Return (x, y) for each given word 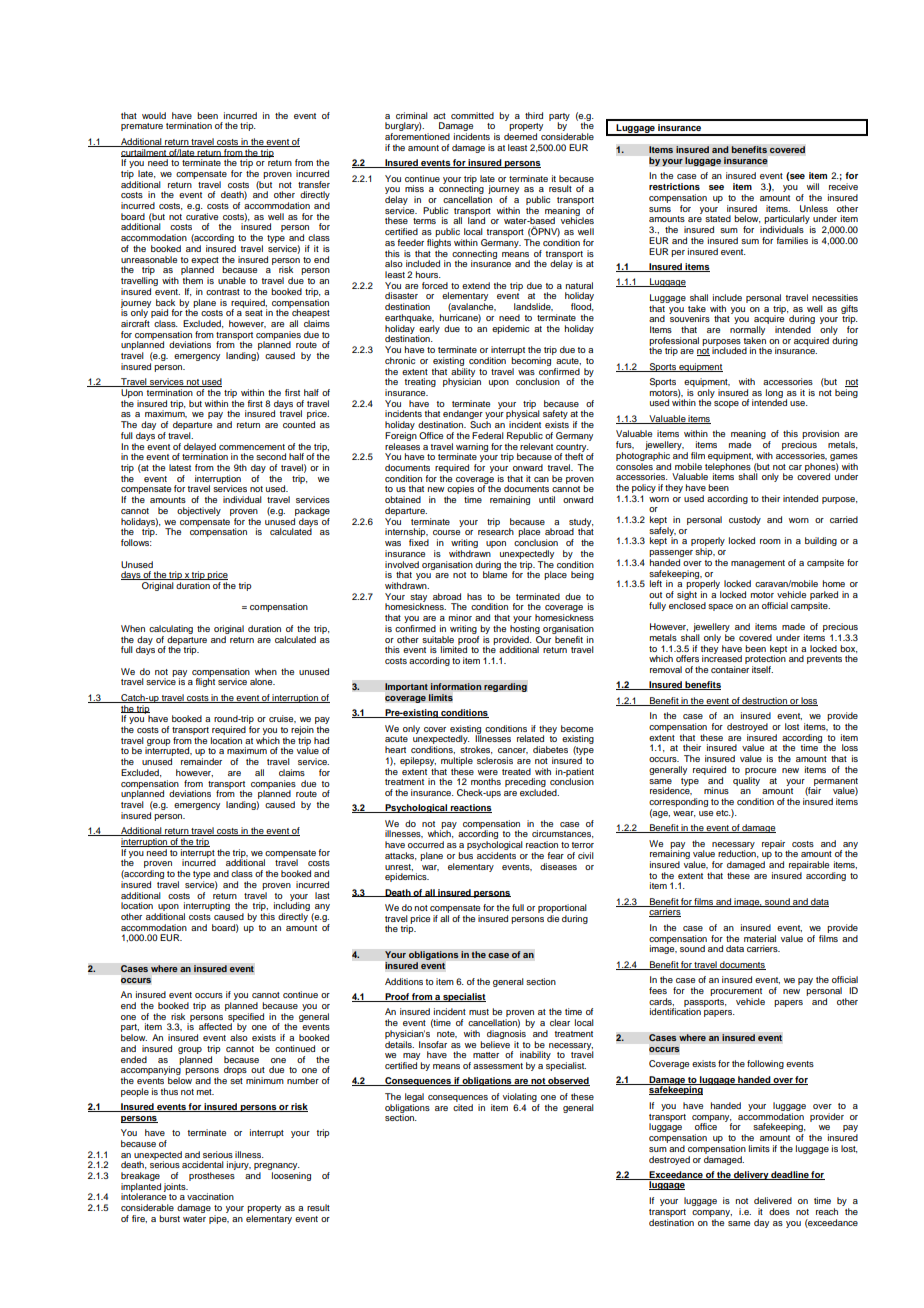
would (154, 115)
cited (463, 1106)
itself (762, 669)
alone (262, 681)
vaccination (210, 1196)
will (813, 186)
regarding (505, 687)
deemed (520, 136)
